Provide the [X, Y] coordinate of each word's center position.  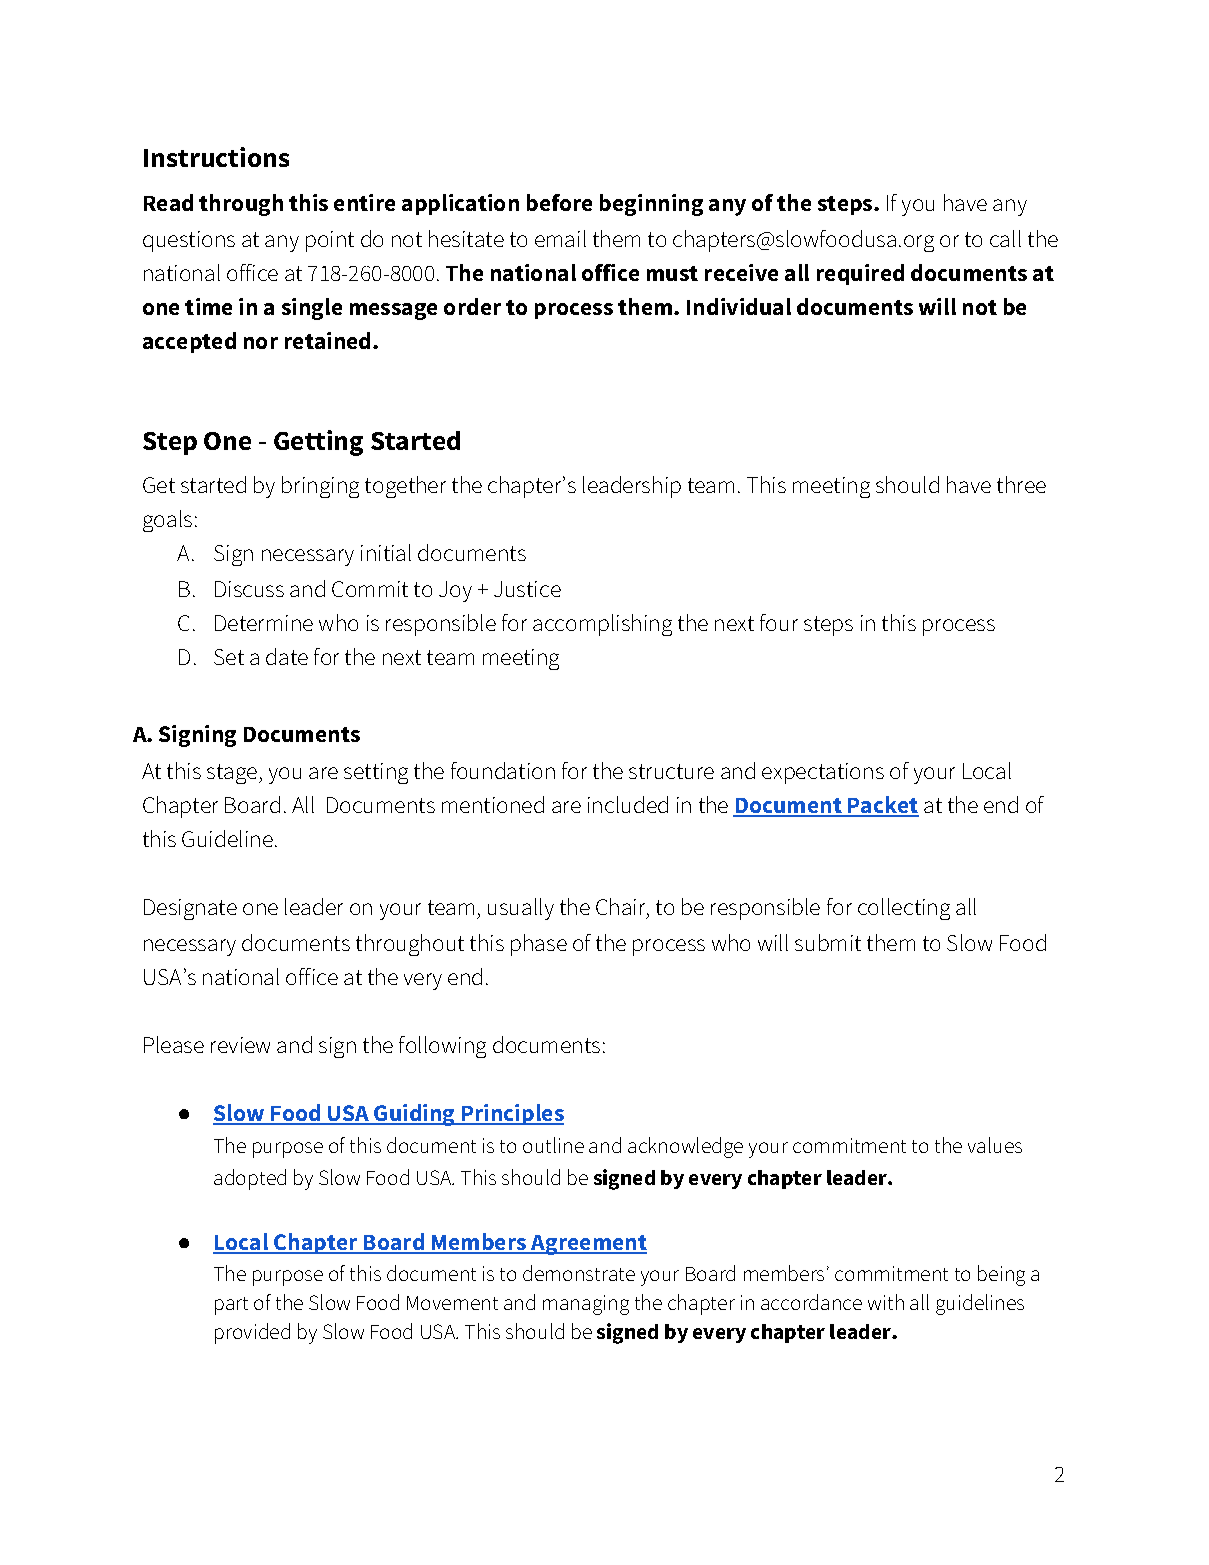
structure [671, 771]
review [240, 1045]
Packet [882, 806]
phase [539, 945]
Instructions [216, 157]
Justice [527, 589]
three [1021, 484]
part [231, 1306]
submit [828, 942]
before [559, 202]
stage [233, 774]
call [1005, 238]
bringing [320, 487]
